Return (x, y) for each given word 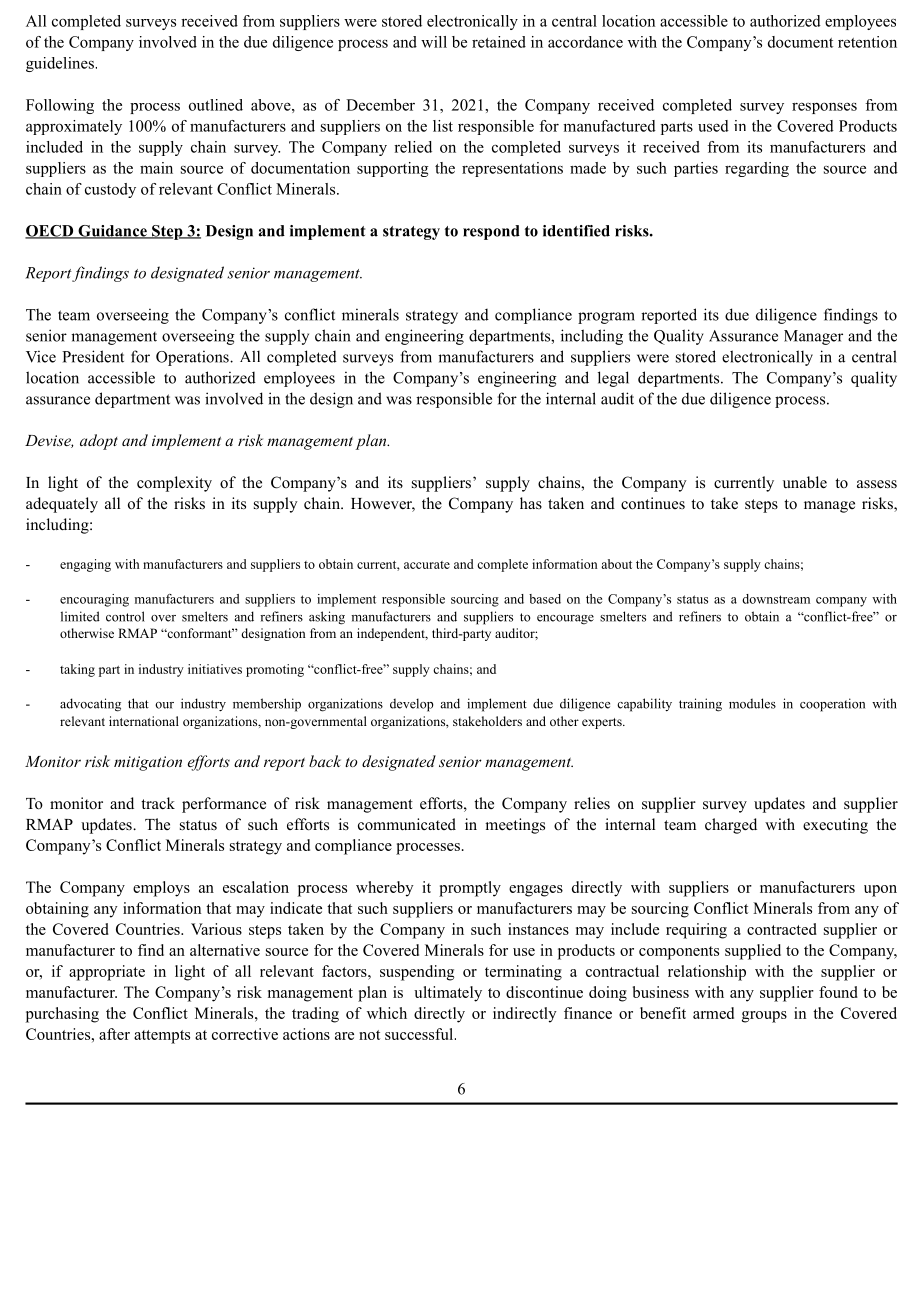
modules (752, 703)
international (144, 721)
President (93, 356)
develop (411, 705)
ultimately (448, 994)
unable (805, 482)
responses (824, 108)
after (114, 1034)
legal (613, 379)
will (434, 42)
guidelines (61, 64)
